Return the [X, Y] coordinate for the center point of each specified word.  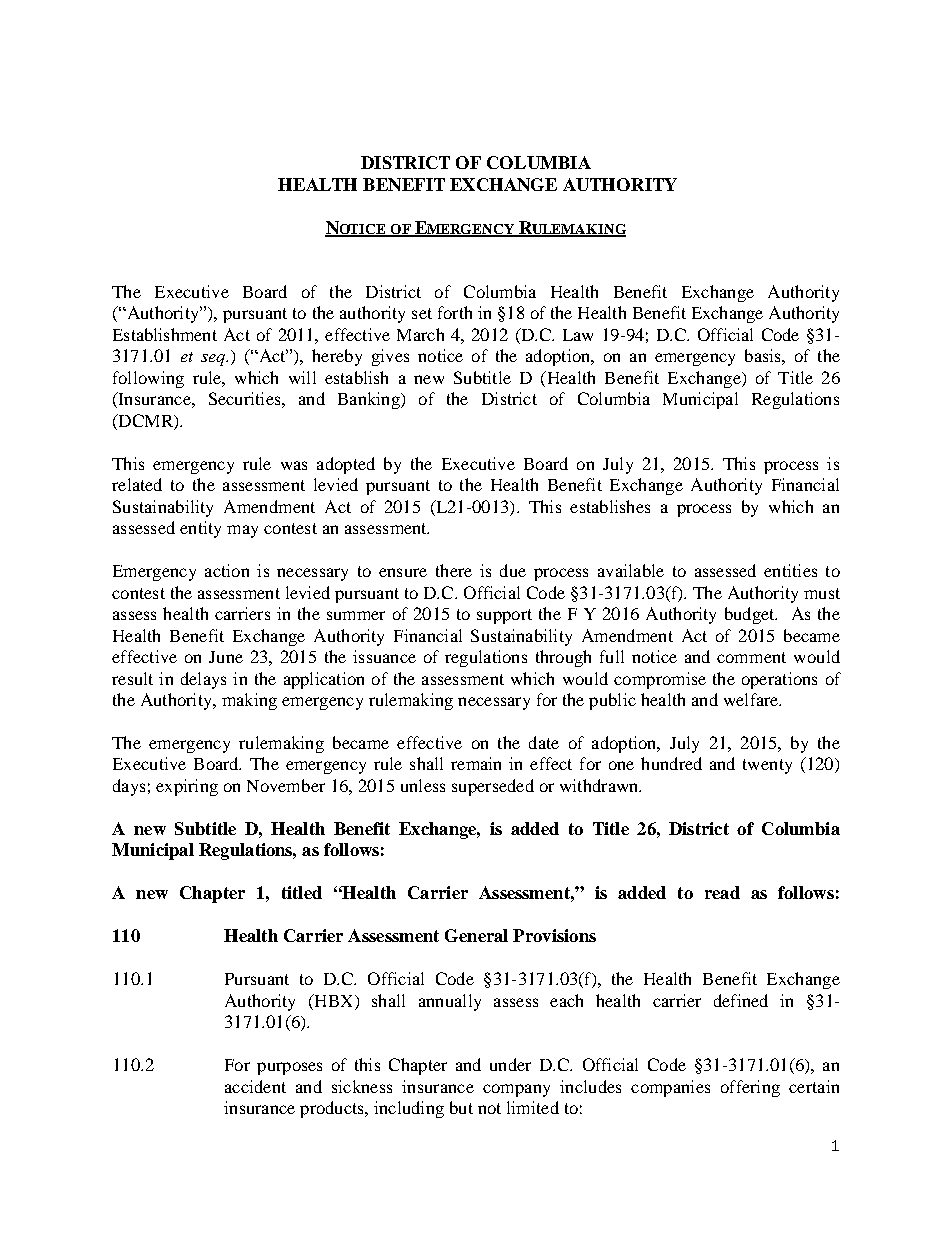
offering [750, 1088]
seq [214, 360]
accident [255, 1086]
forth [455, 312]
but [461, 1107]
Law [578, 335]
